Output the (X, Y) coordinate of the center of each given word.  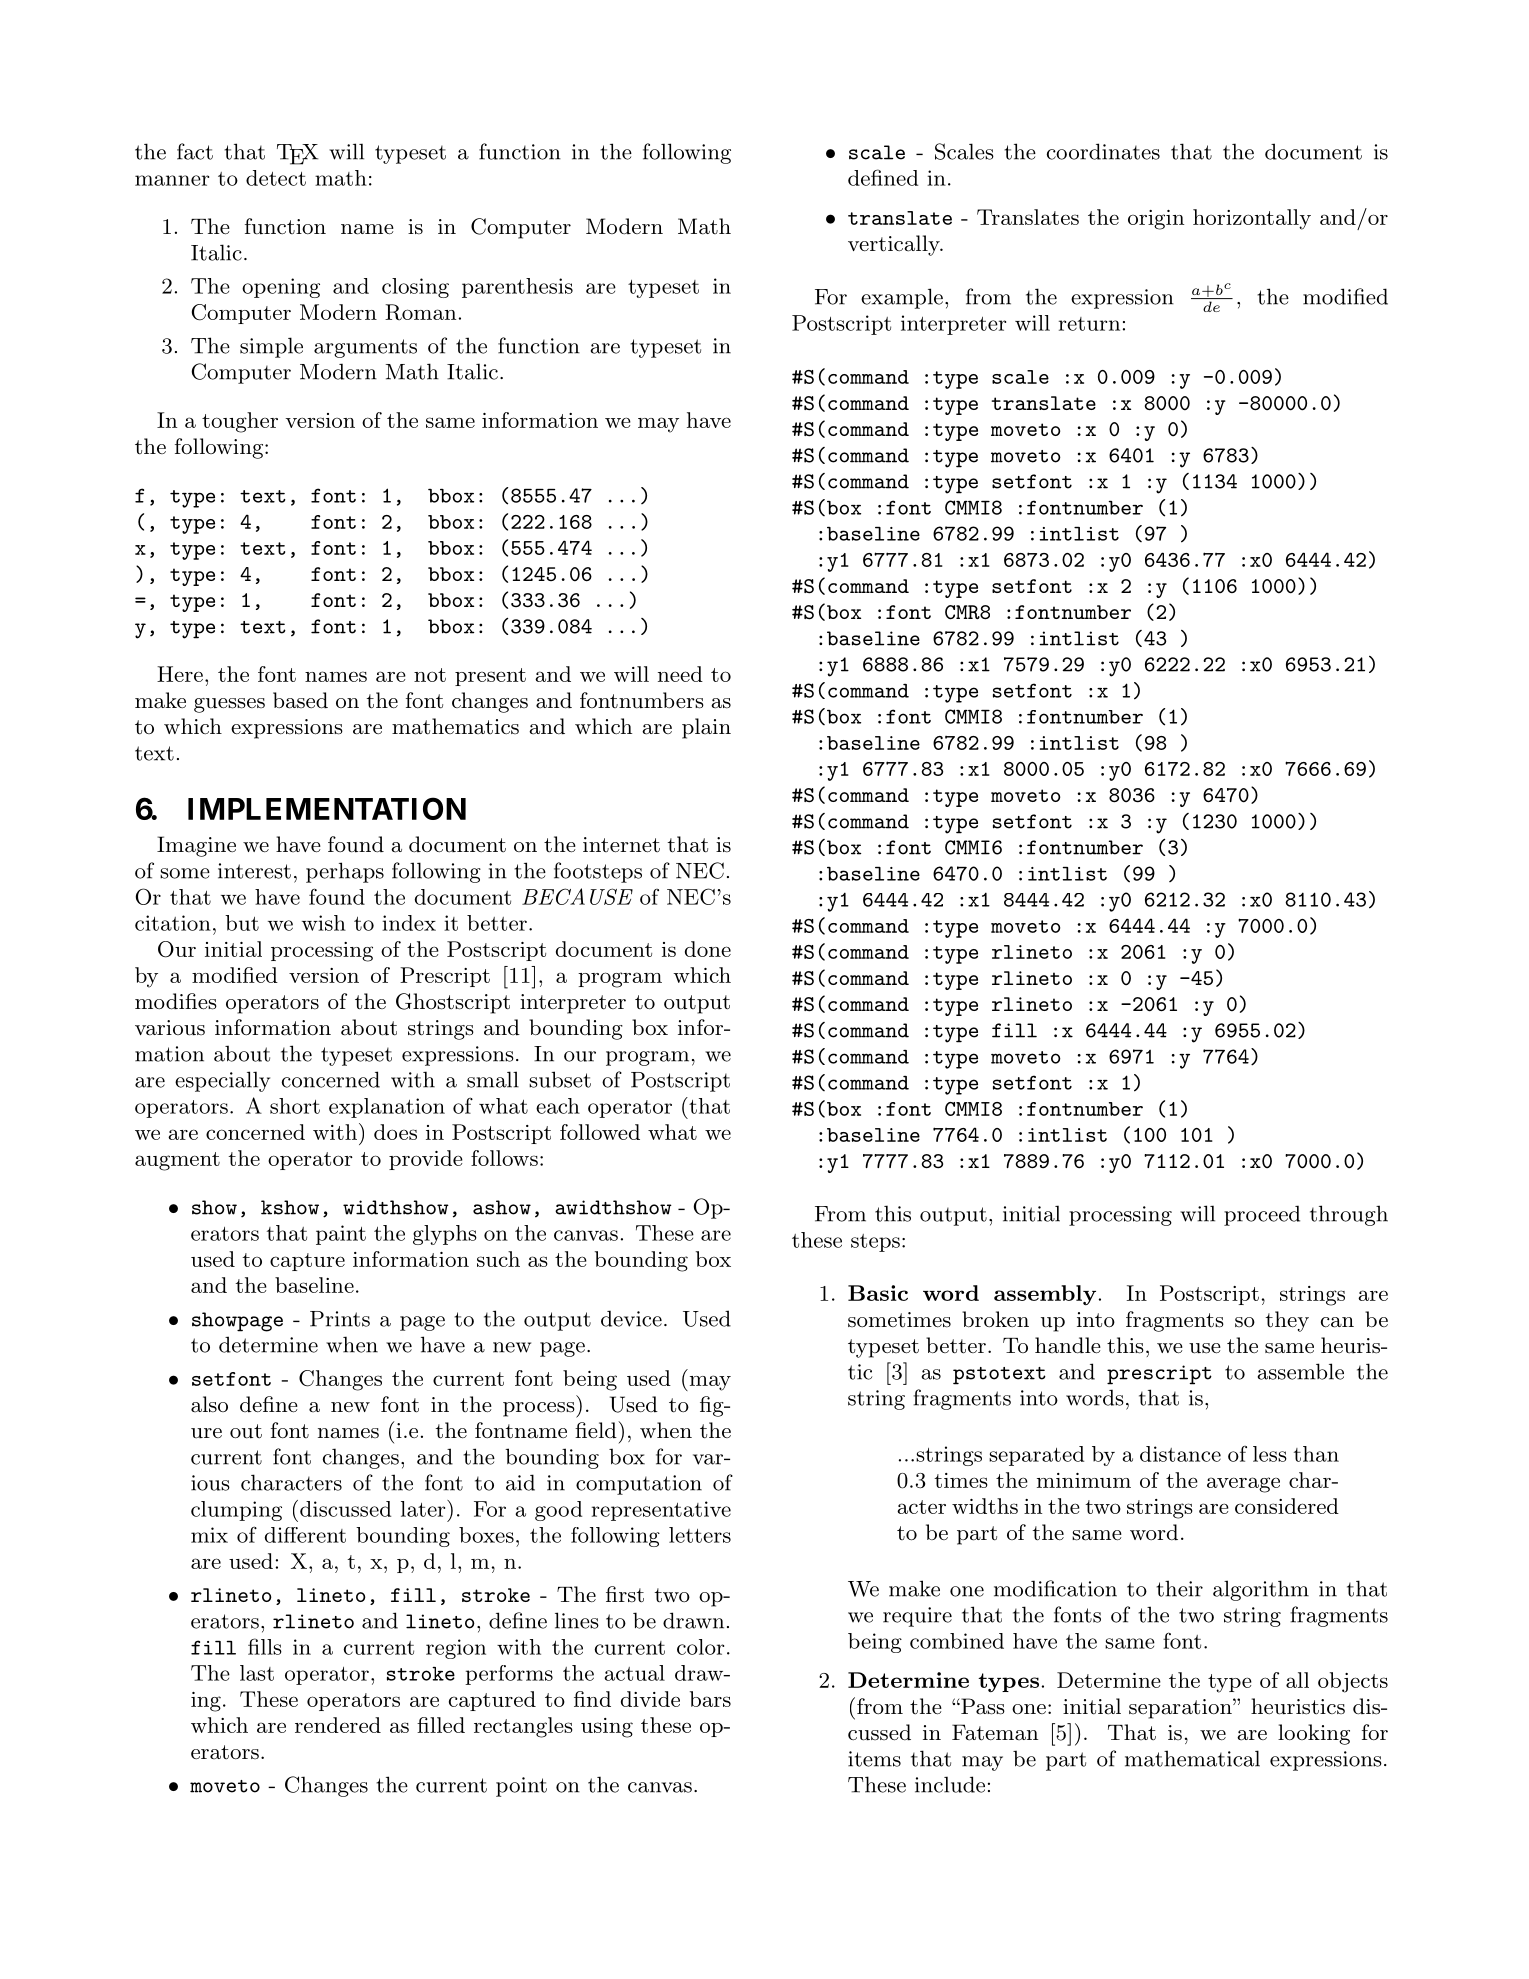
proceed (1262, 1215)
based (300, 700)
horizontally (1252, 219)
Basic (878, 1293)
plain (706, 728)
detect (276, 178)
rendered (338, 1725)
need (680, 674)
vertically (895, 245)
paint (341, 1235)
